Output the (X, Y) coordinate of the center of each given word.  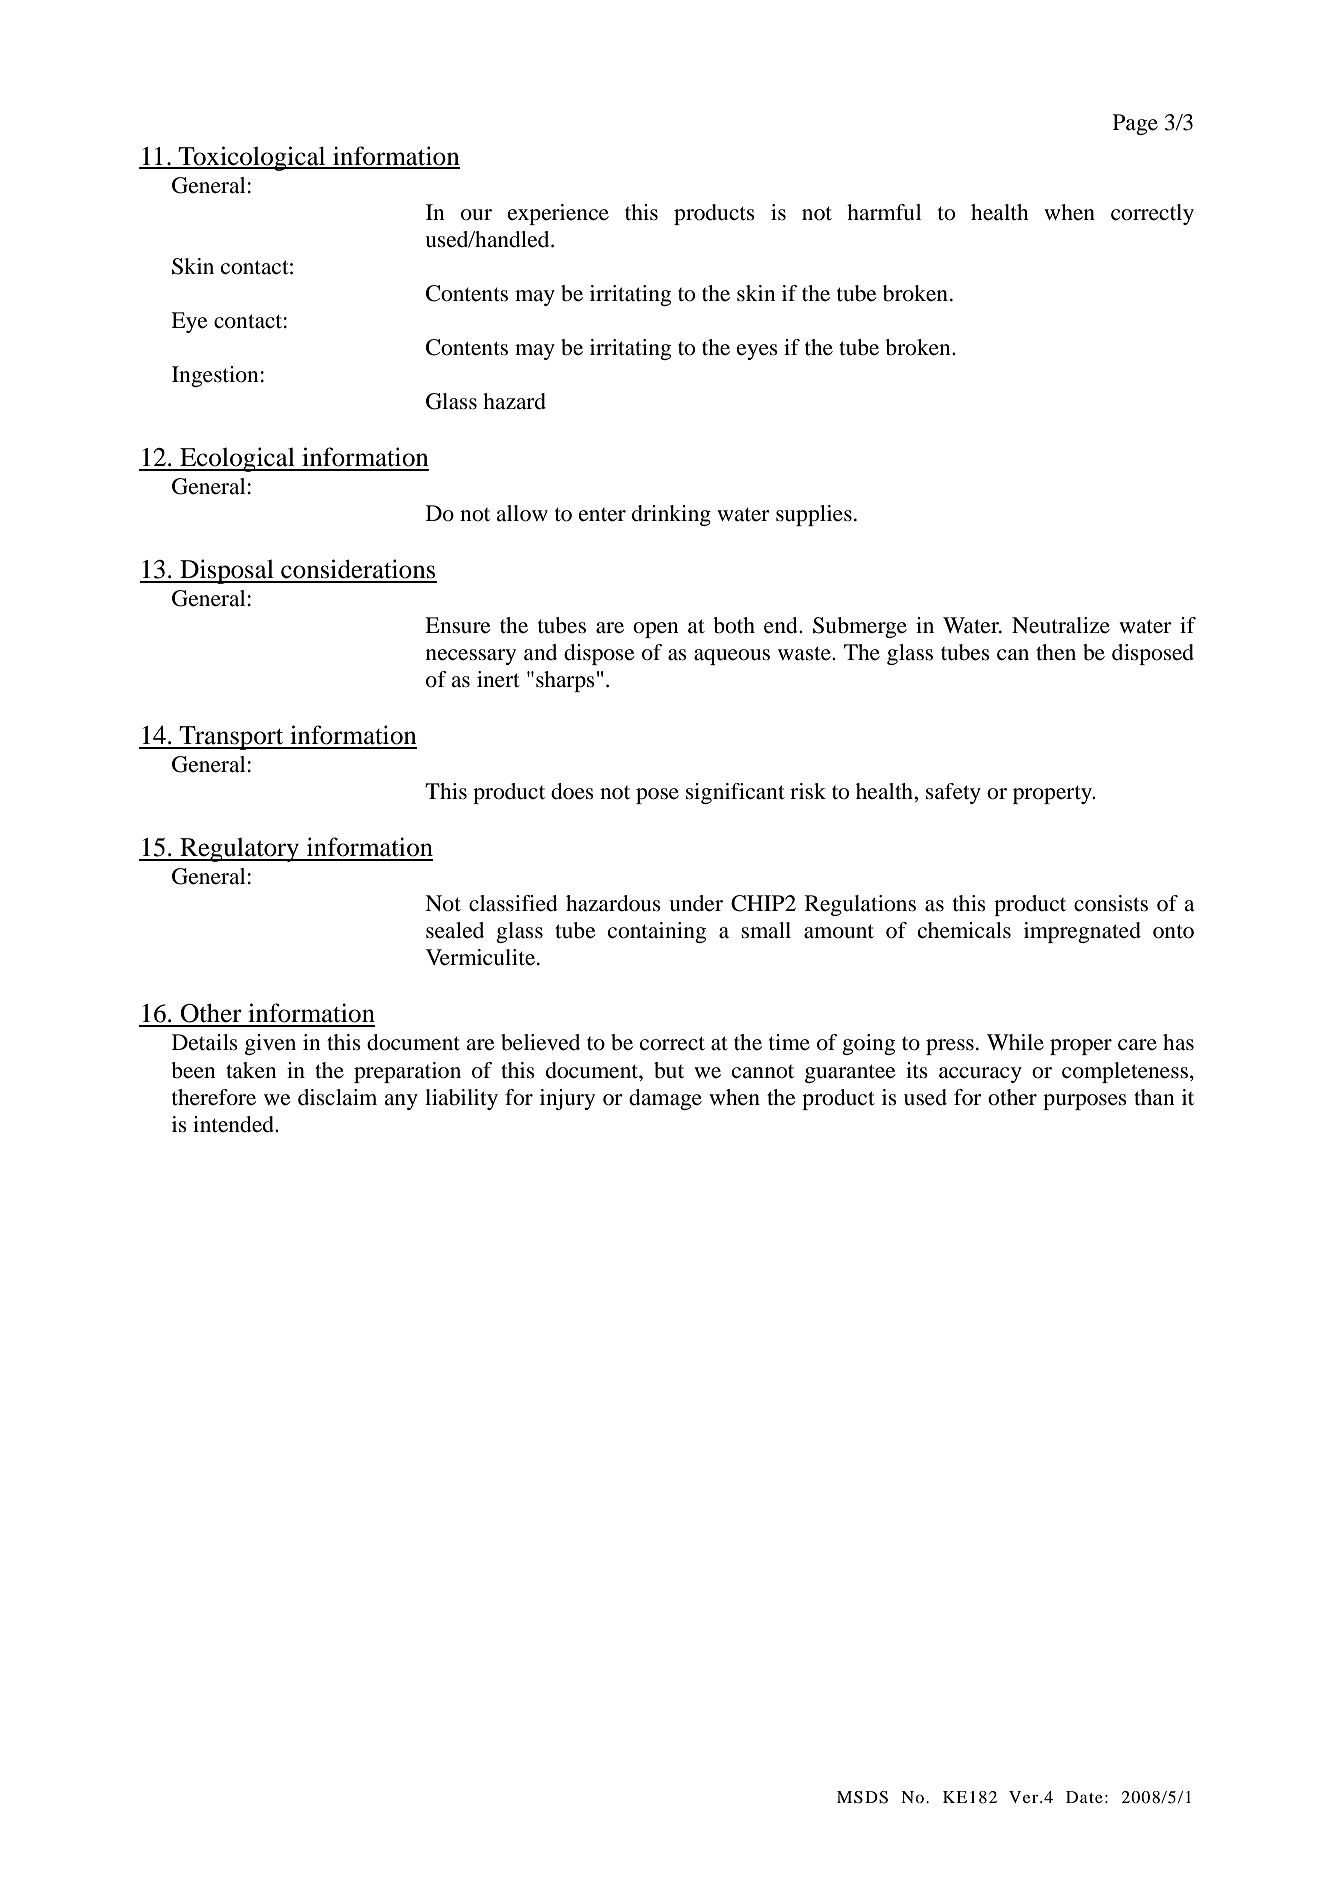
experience (558, 214)
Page (1135, 124)
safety (953, 793)
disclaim (337, 1097)
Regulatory (240, 850)
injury (567, 1099)
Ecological (237, 459)
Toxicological (252, 158)
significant (735, 793)
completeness (1125, 1072)
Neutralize (1061, 625)
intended (234, 1124)
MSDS (862, 1797)
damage (665, 1099)
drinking (671, 515)
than (1154, 1097)
